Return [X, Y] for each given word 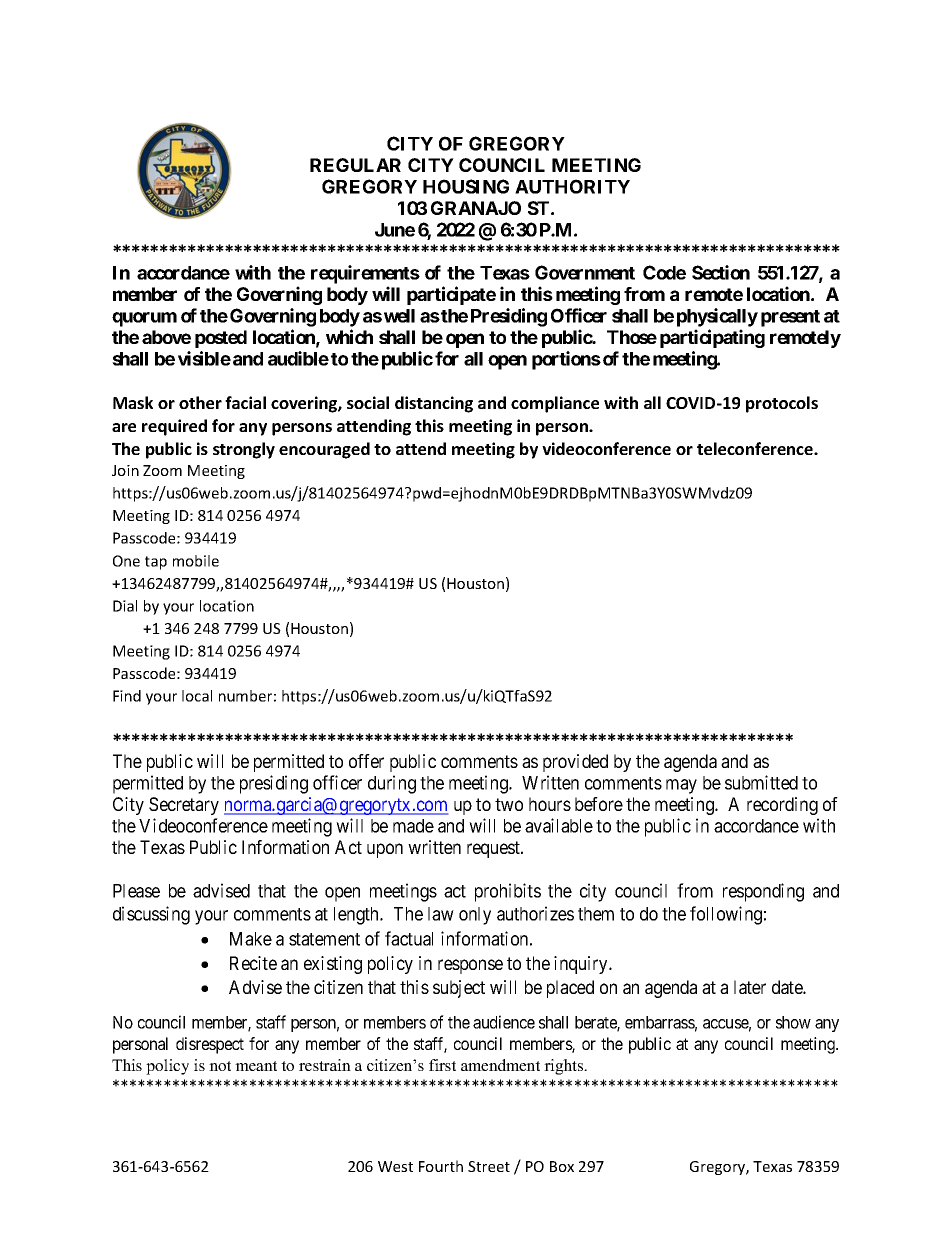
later [750, 987]
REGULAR [355, 165]
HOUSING [466, 186]
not [220, 1066]
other [200, 402]
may [681, 786]
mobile [196, 561]
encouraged [324, 450]
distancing [434, 404]
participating [712, 338]
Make [251, 939]
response [470, 966]
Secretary [184, 806]
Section [721, 272]
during [392, 784]
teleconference [756, 448]
